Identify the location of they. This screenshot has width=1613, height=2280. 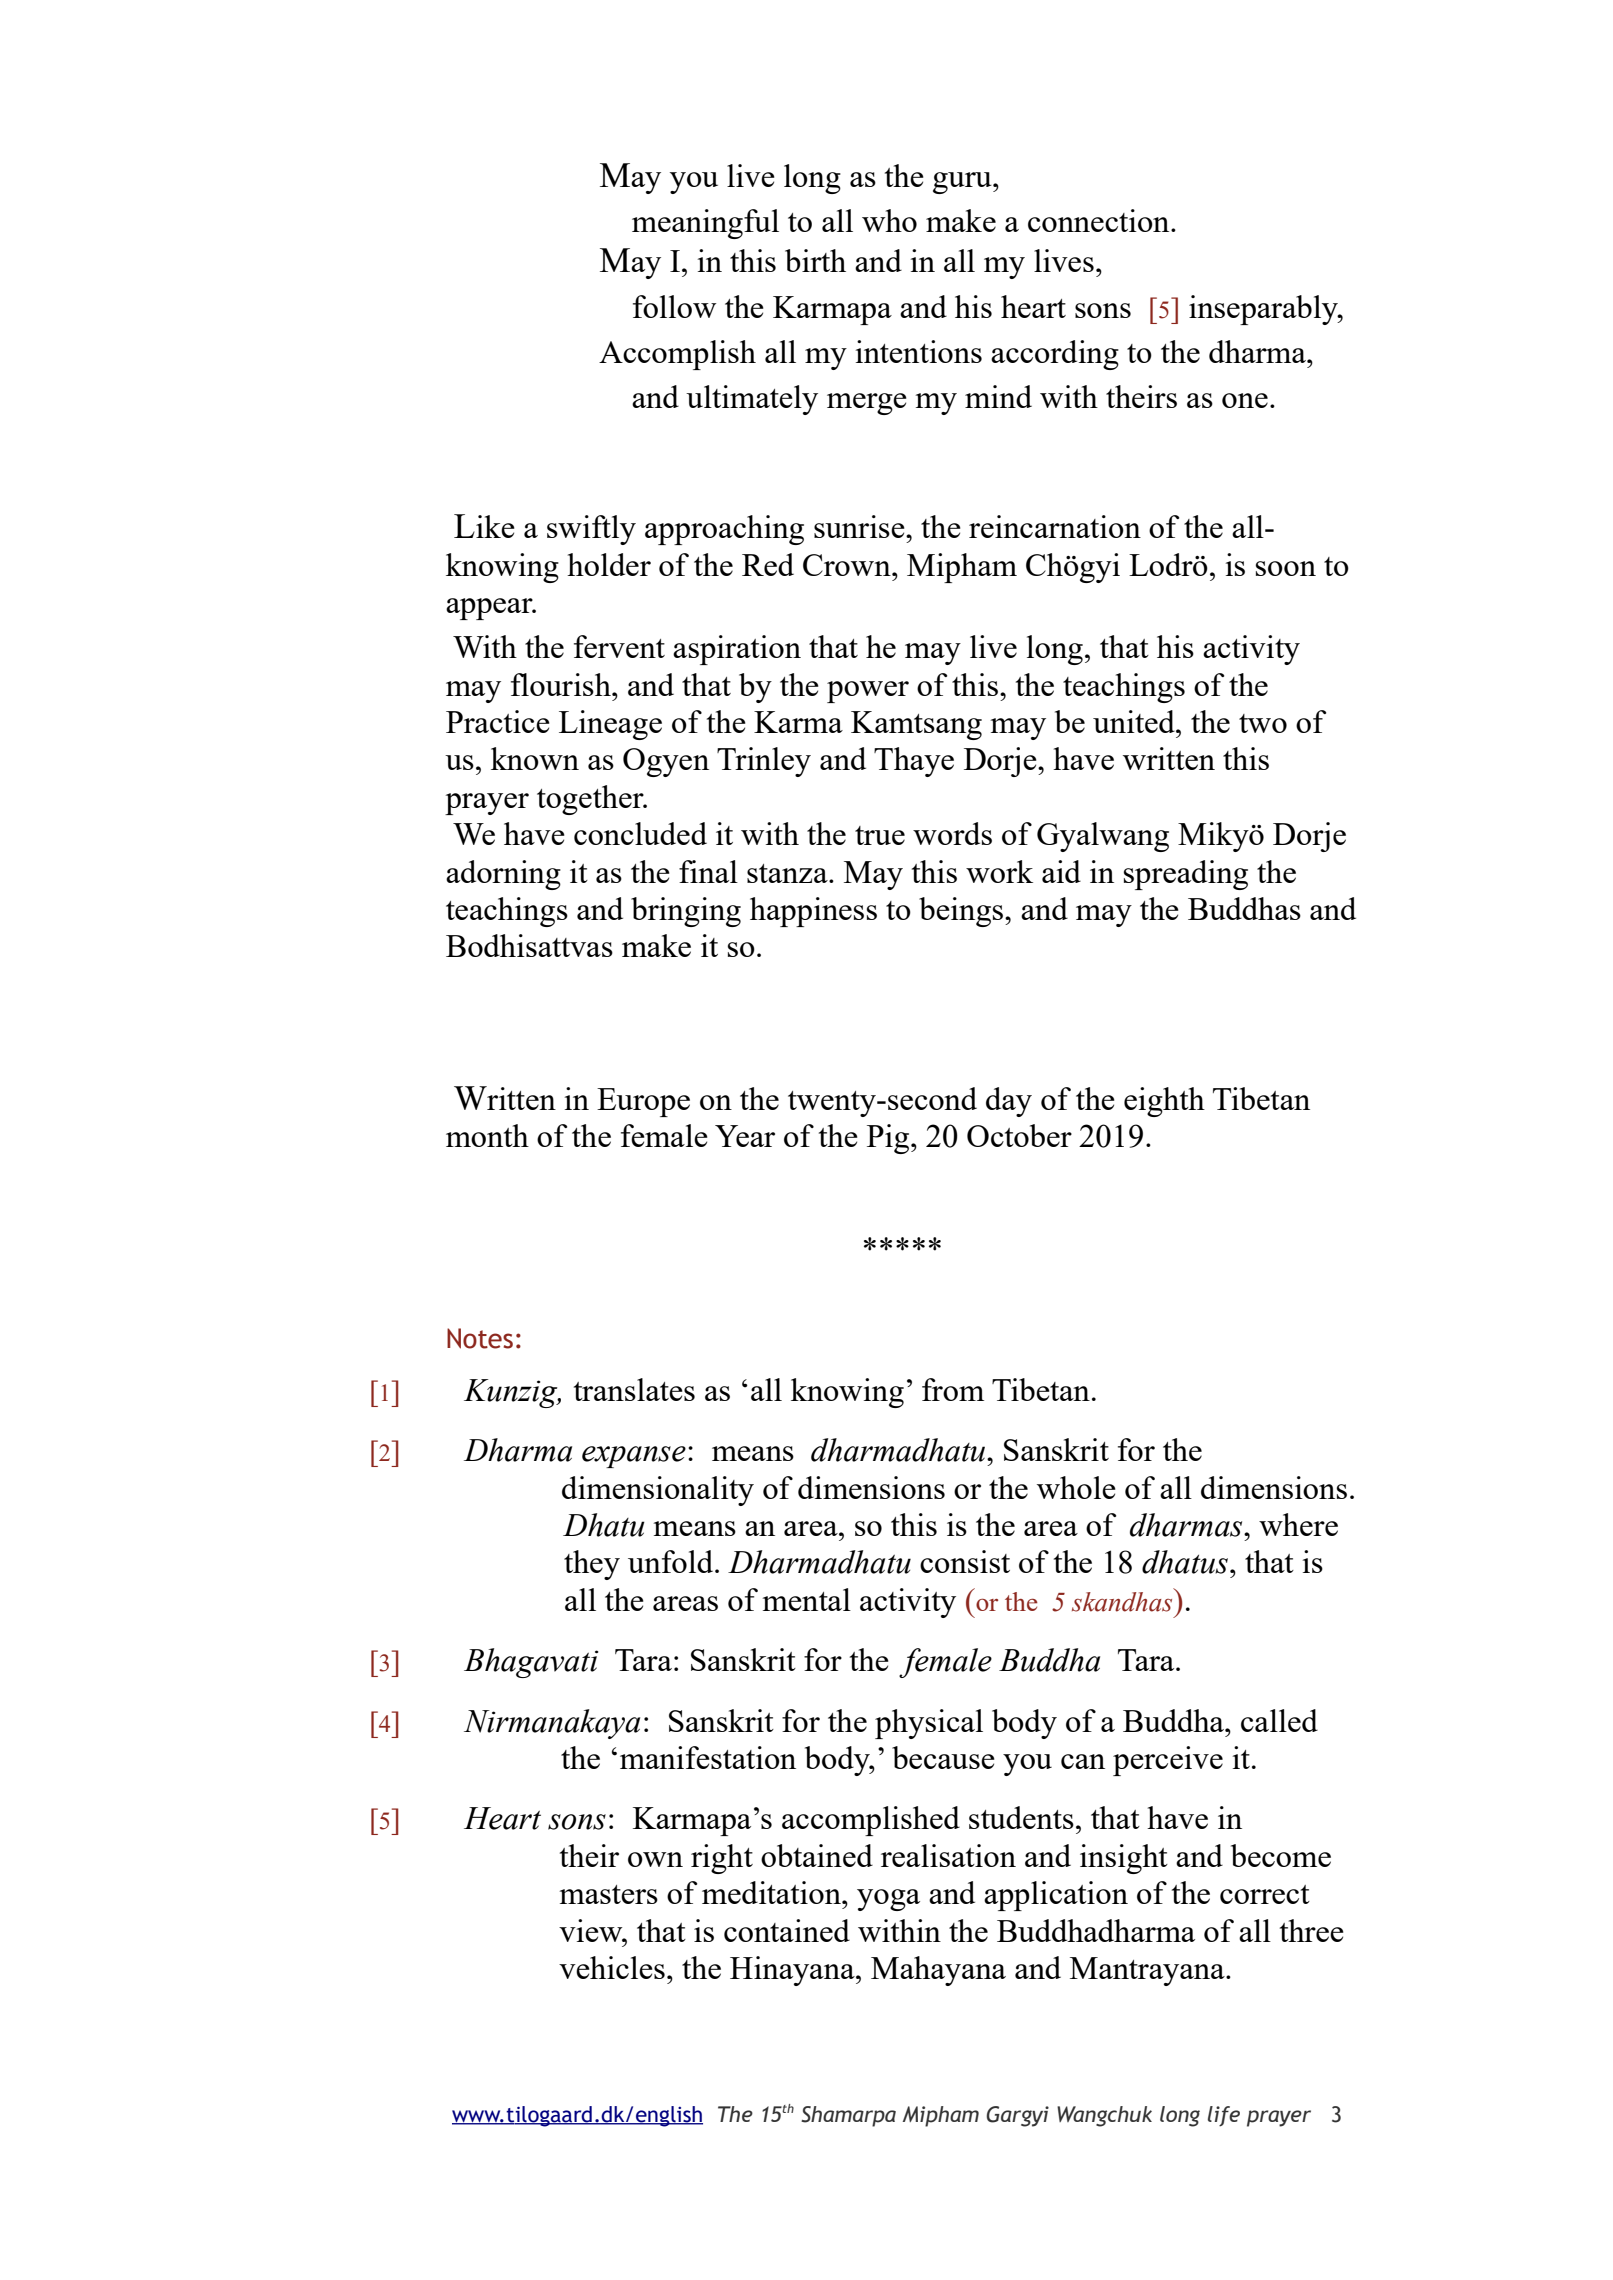
(592, 1565).
